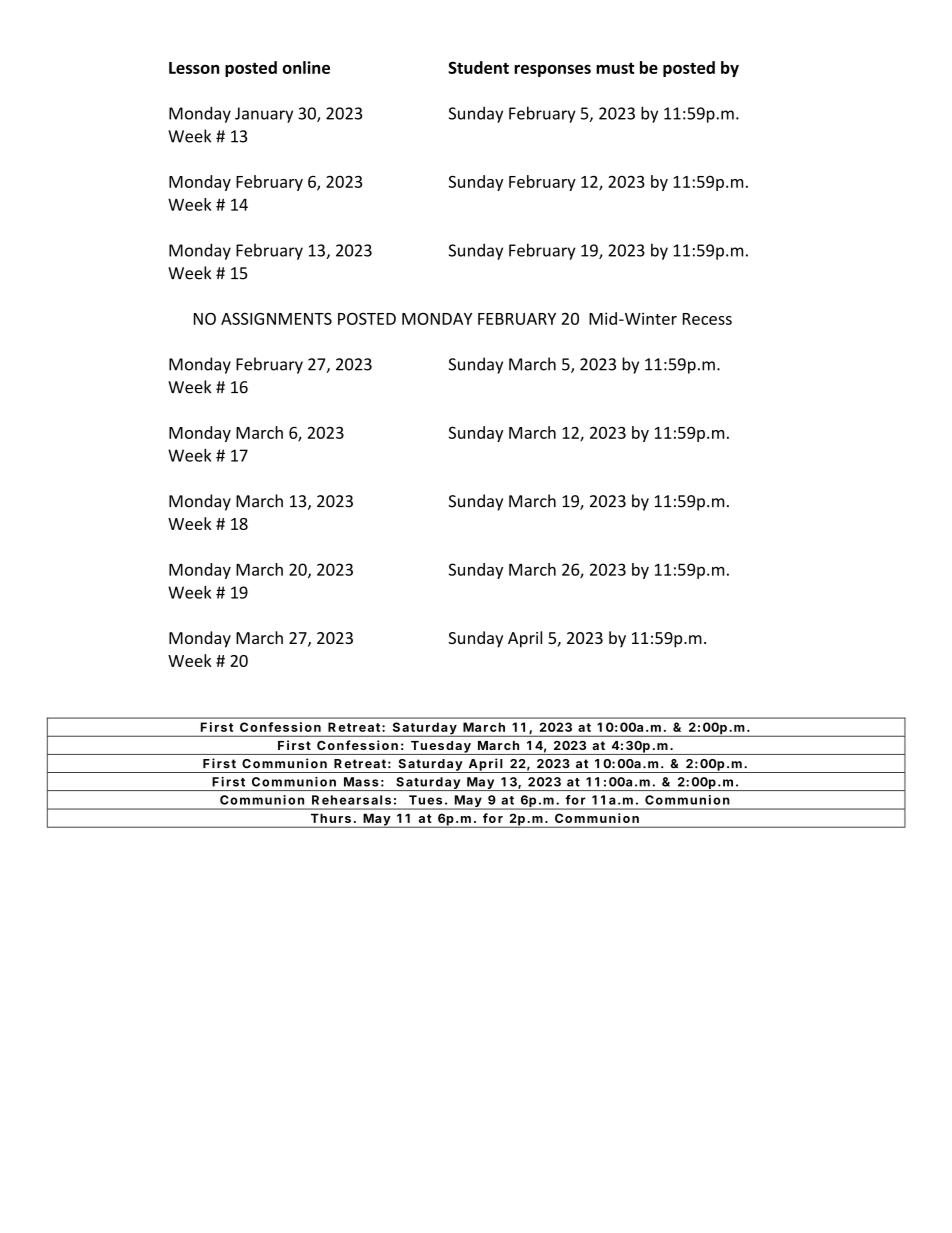 Image resolution: width=952 pixels, height=1233 pixels. I want to click on Recess, so click(707, 319).
